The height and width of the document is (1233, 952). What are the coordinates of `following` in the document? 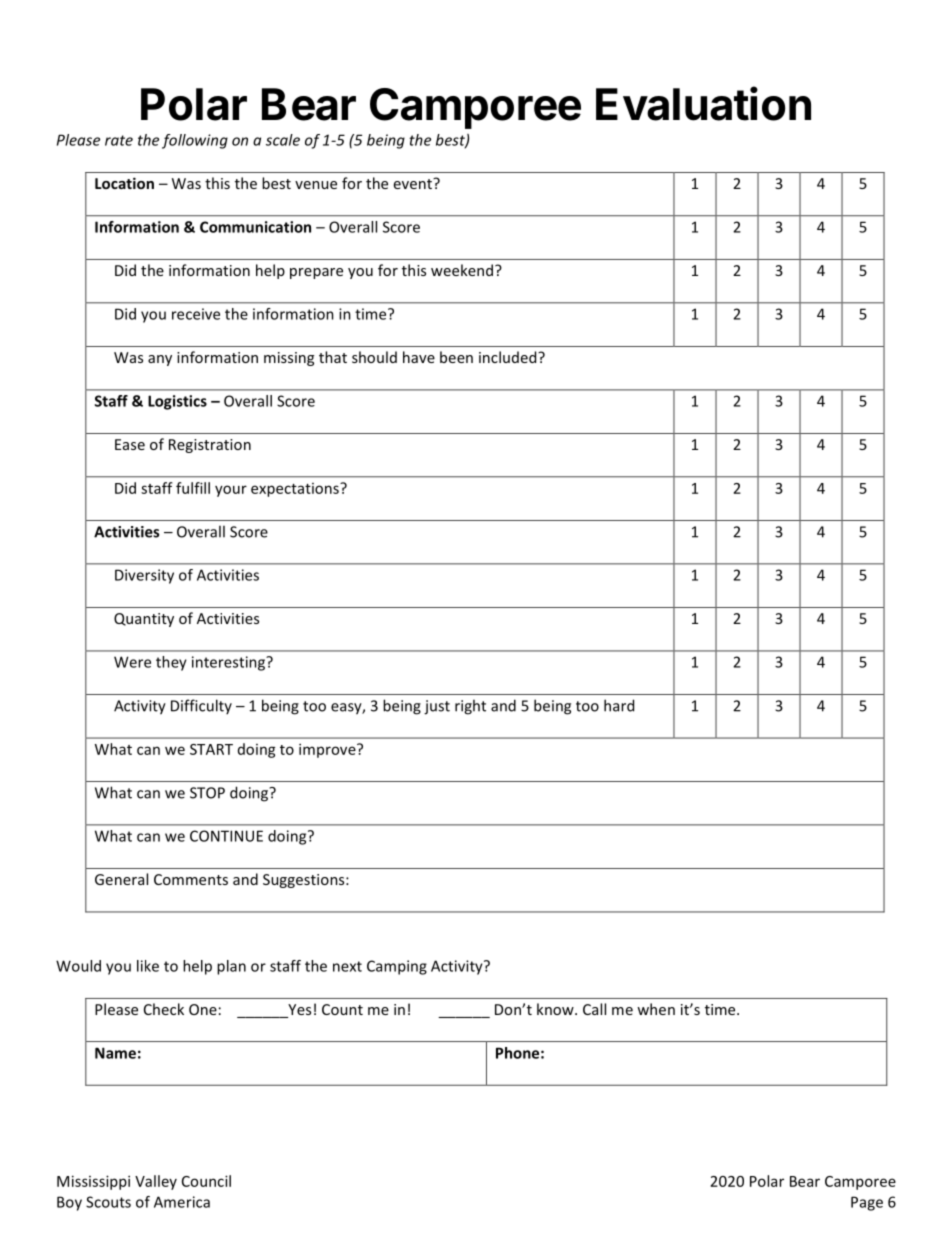 It's located at (195, 141).
